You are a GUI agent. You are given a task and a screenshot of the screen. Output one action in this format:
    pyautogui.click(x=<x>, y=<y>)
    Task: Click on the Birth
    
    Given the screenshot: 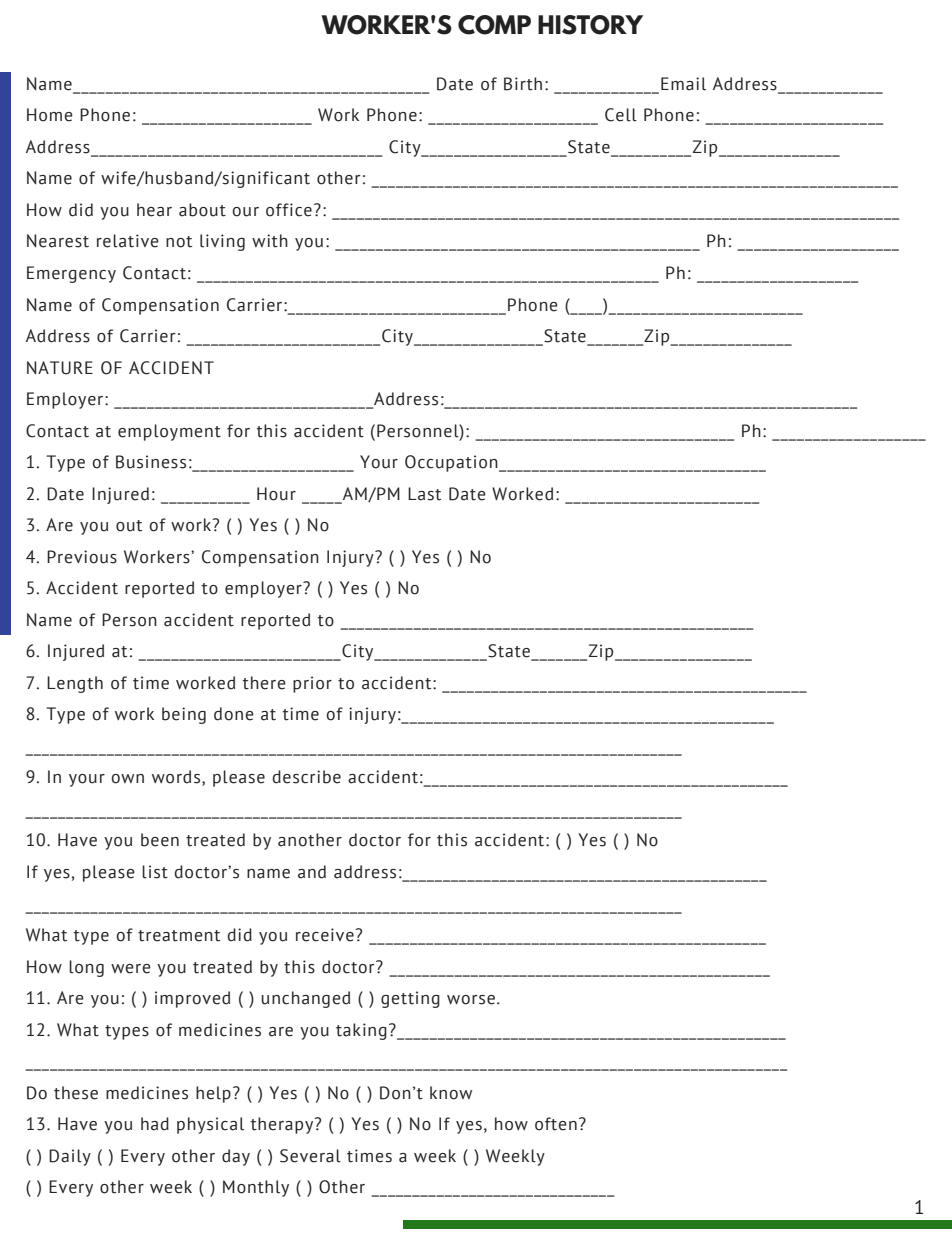 What is the action you would take?
    pyautogui.click(x=523, y=84)
